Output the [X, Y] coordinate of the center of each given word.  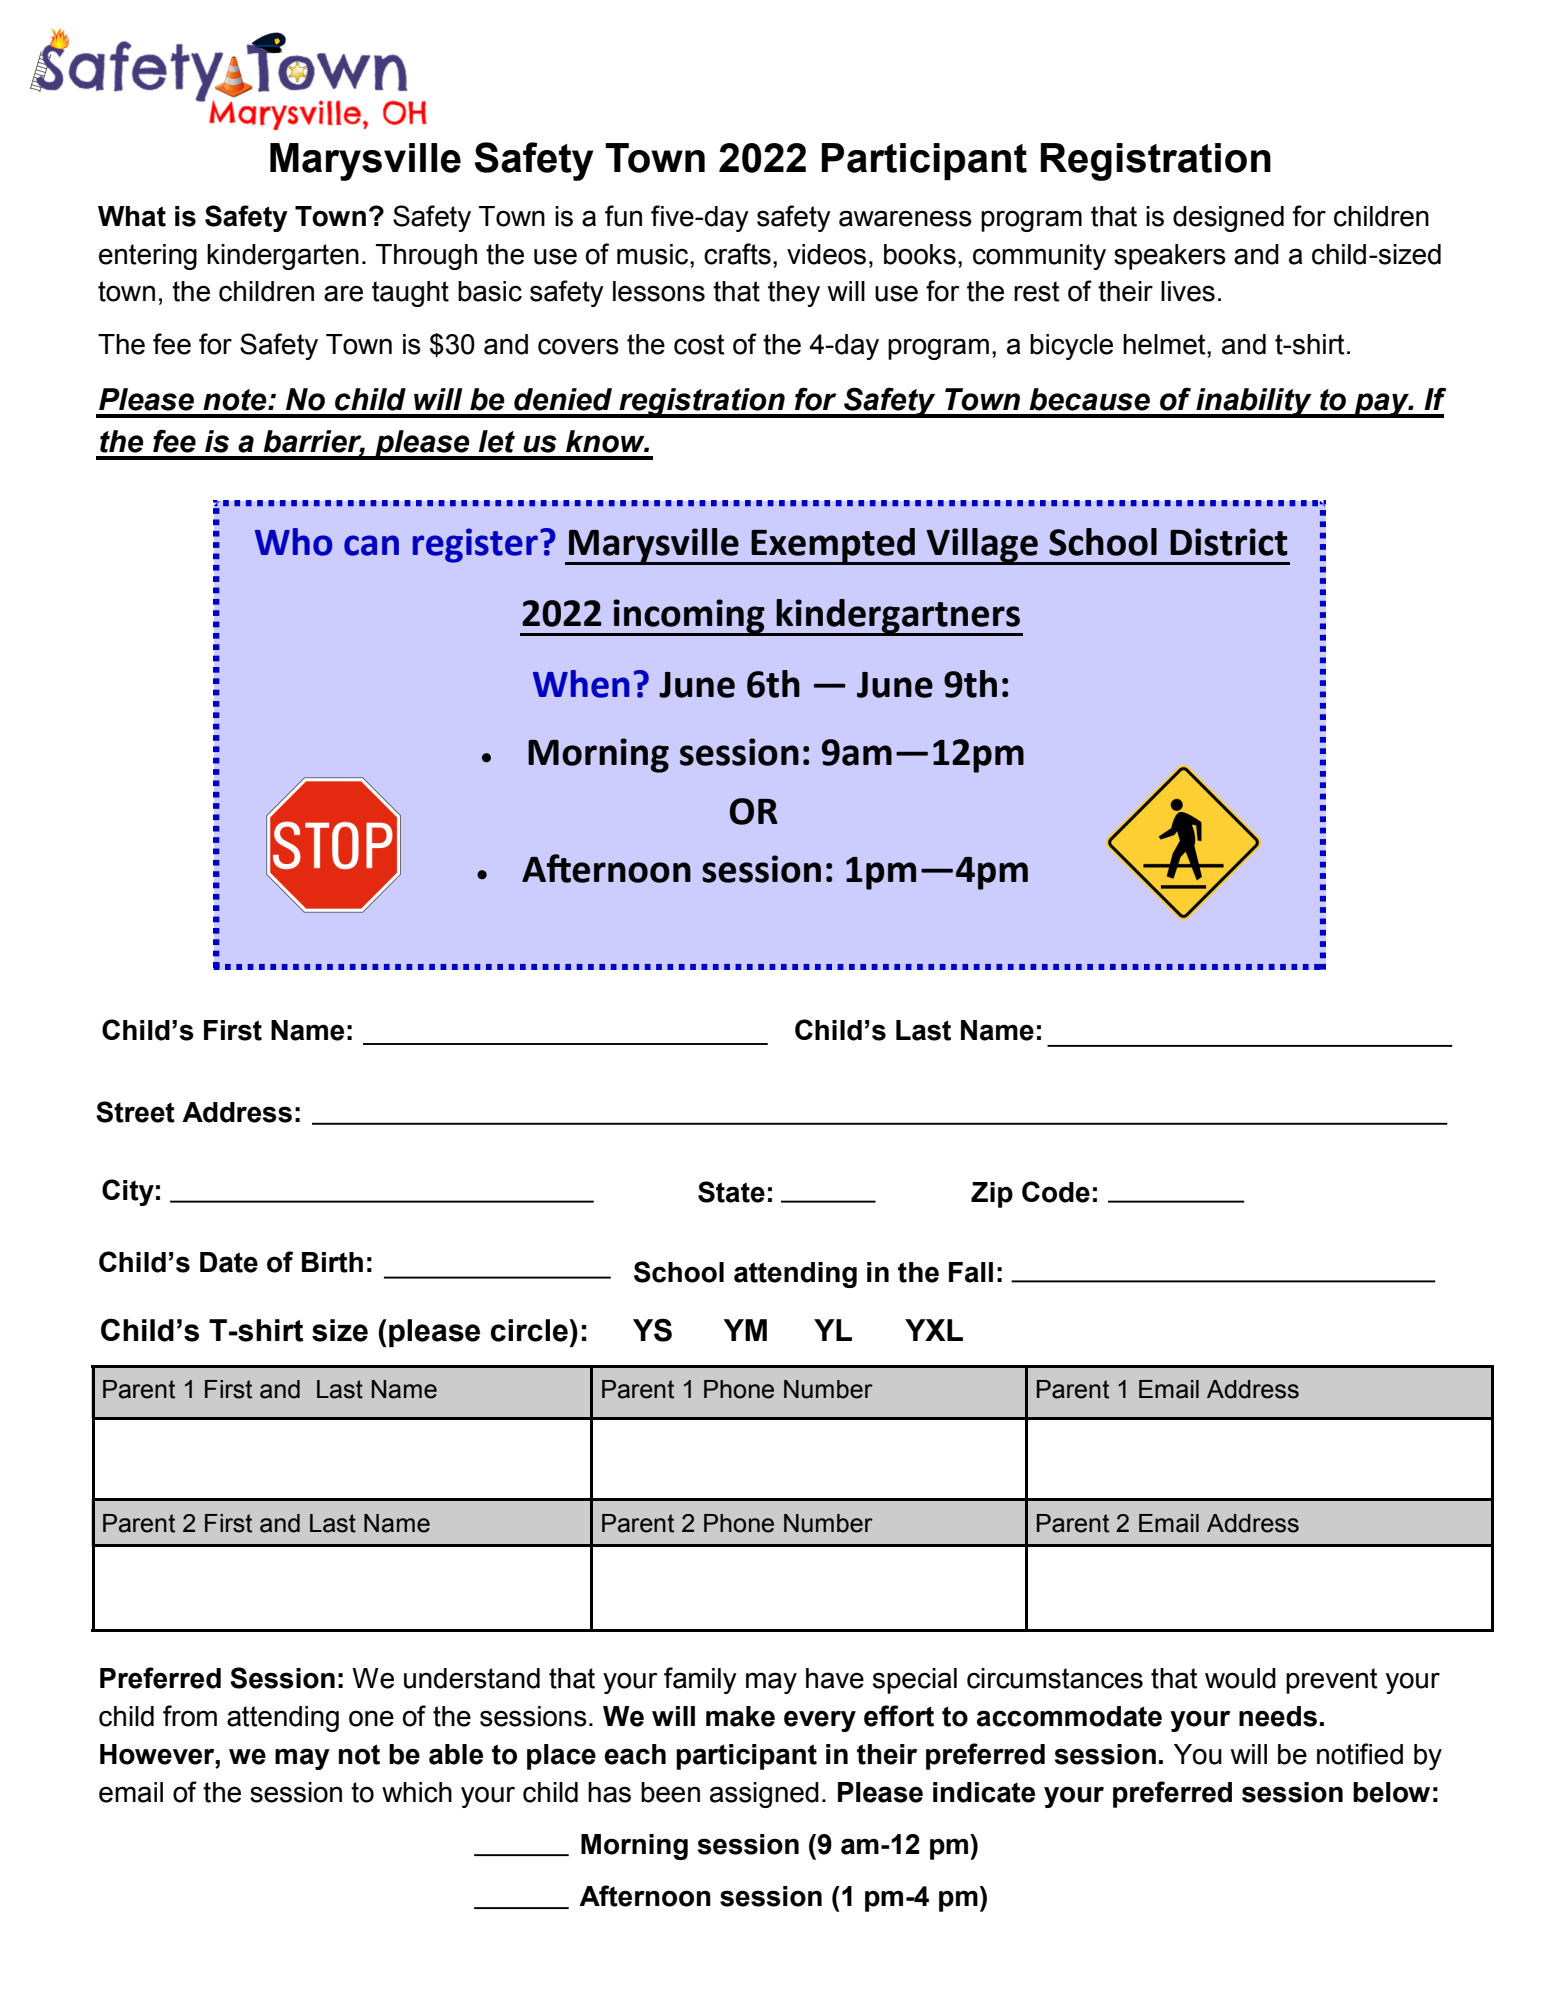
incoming [689, 617]
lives [1188, 291]
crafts [737, 254]
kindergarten [283, 257]
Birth [332, 1262]
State [731, 1192]
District [1229, 542]
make [740, 1716]
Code [1056, 1192]
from [190, 1716]
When [581, 684]
